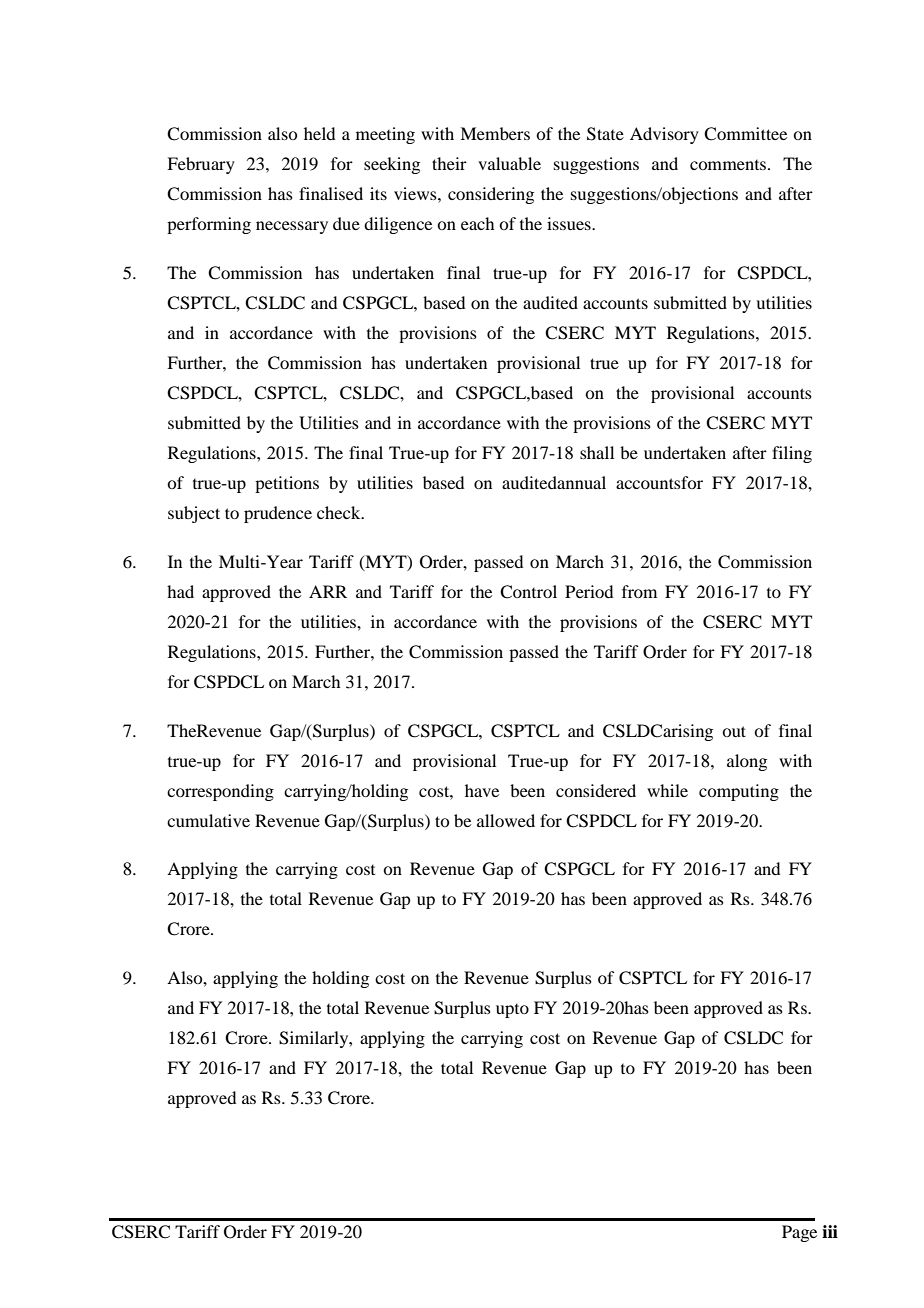 Image resolution: width=924 pixels, height=1308 pixels. What do you see at coordinates (509, 163) in the page?
I see `valuable` at bounding box center [509, 163].
